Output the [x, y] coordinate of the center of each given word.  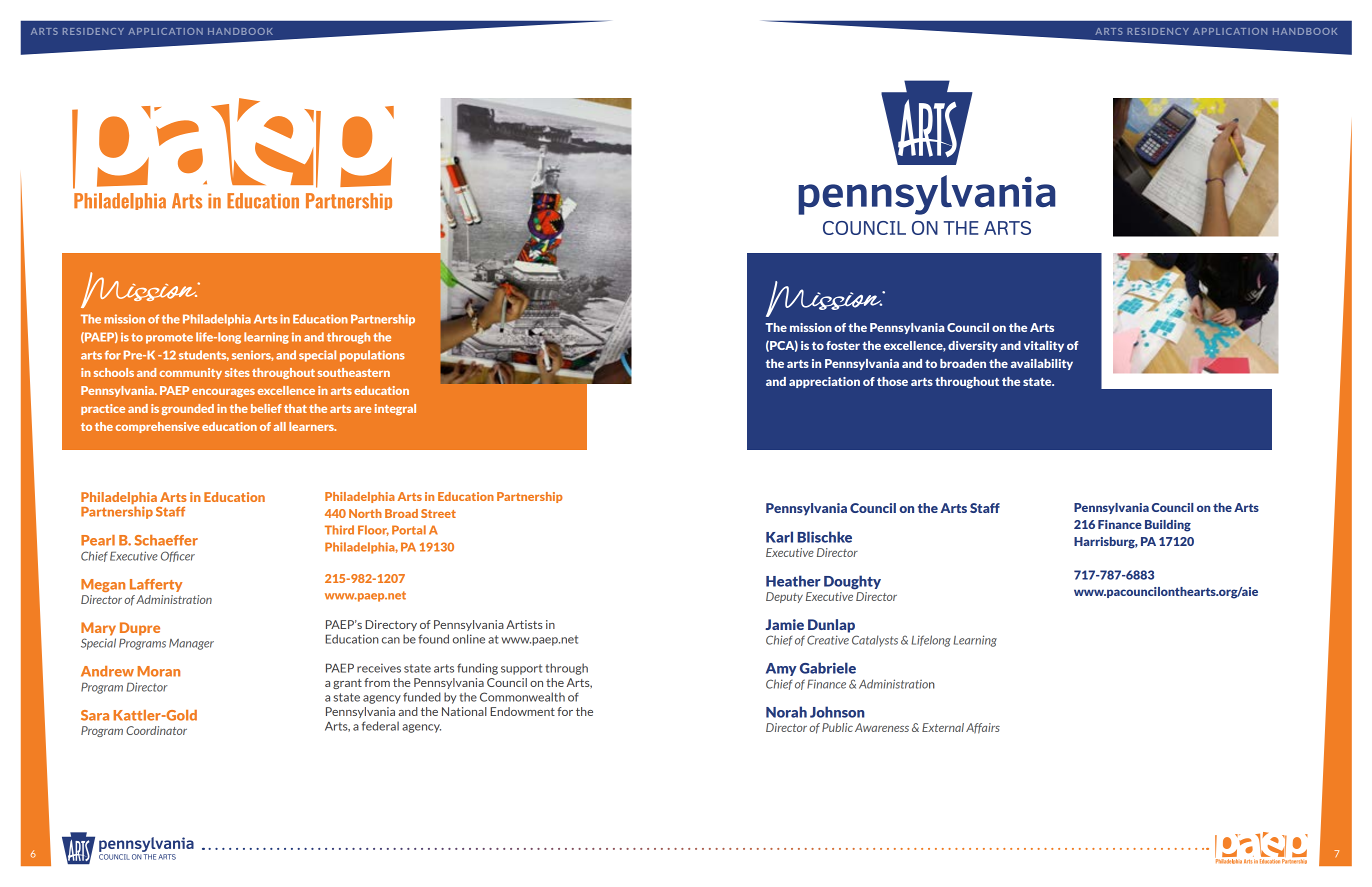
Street [438, 513]
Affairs [983, 728]
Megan [103, 585]
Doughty [852, 582]
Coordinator [156, 730]
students [204, 355]
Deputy [784, 597]
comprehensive [157, 427]
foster [843, 345]
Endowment [522, 711]
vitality [1044, 346]
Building [1168, 526]
